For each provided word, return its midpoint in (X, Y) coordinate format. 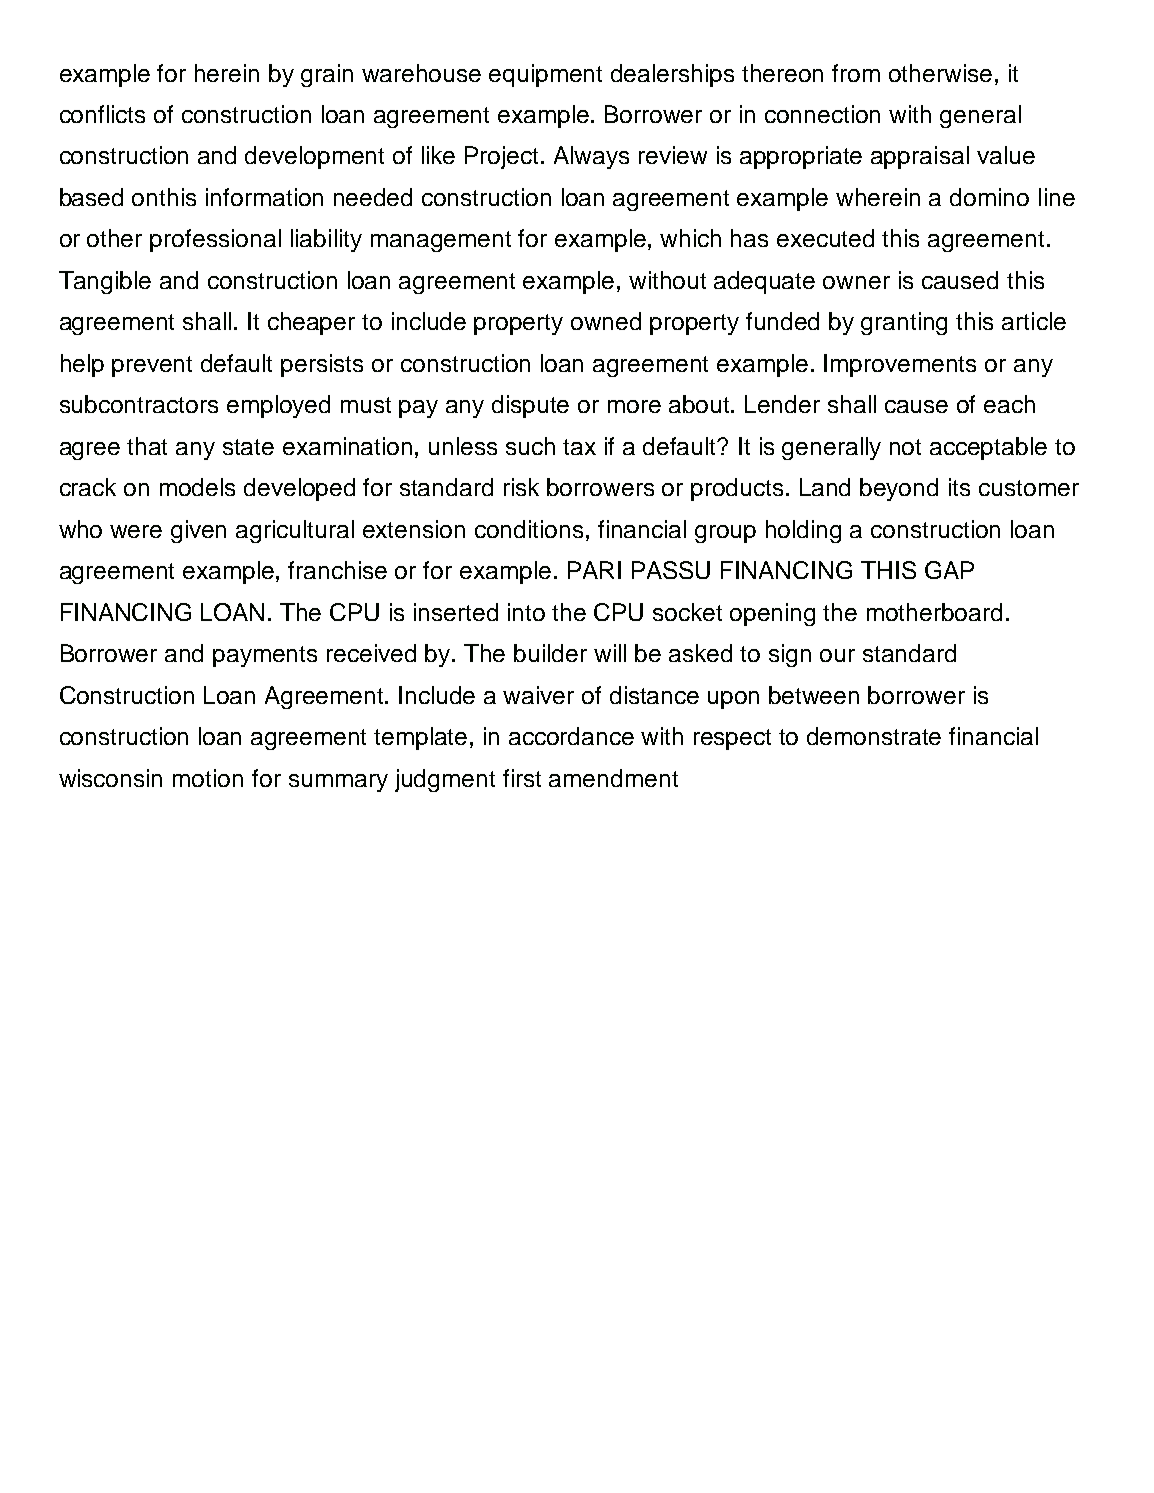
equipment (545, 75)
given (198, 531)
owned (606, 321)
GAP (949, 570)
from (856, 73)
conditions (529, 529)
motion (208, 778)
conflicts (102, 114)
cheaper (311, 323)
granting (904, 323)
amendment (613, 778)
